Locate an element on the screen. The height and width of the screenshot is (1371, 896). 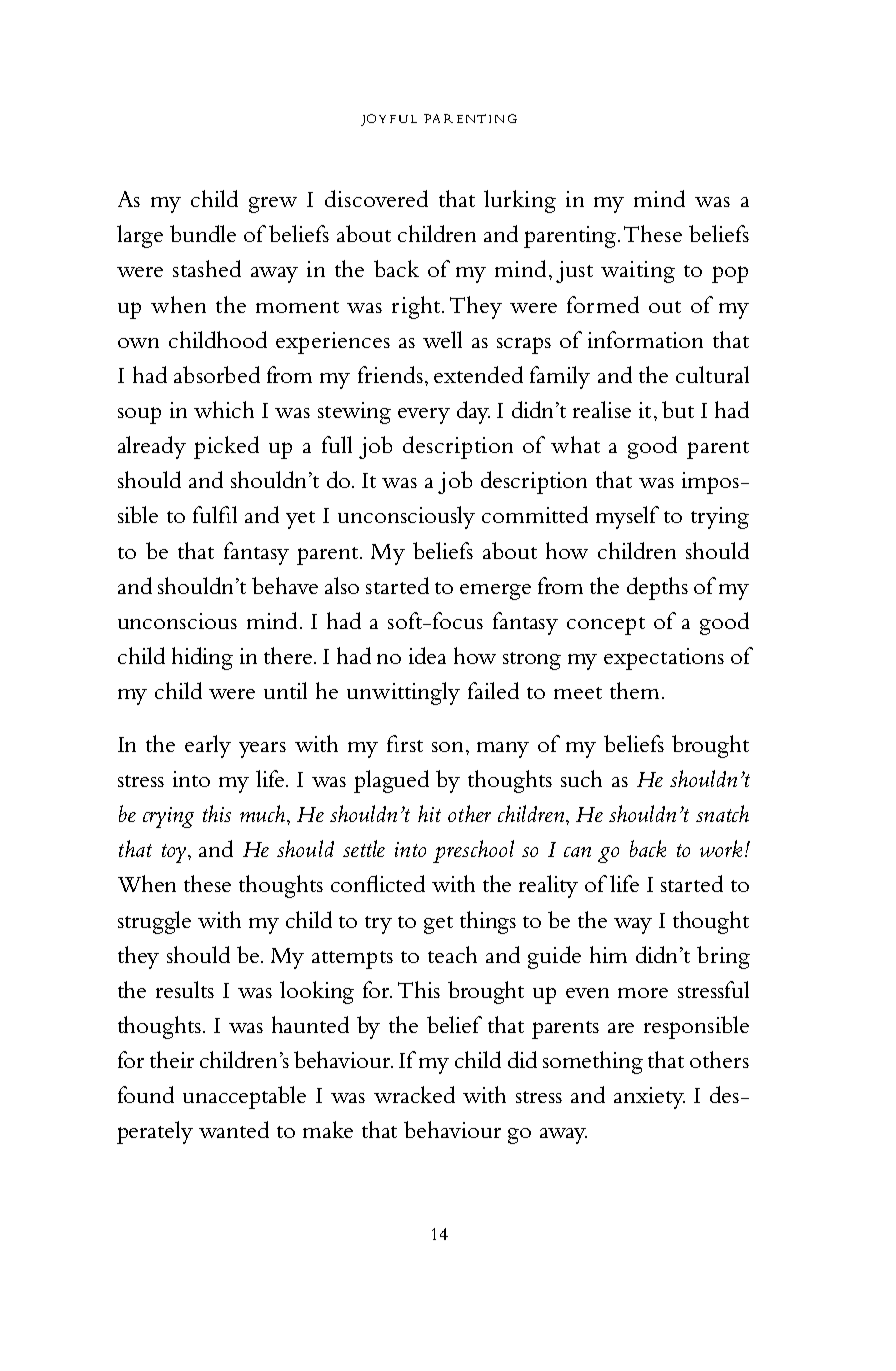
information is located at coordinates (645, 339).
